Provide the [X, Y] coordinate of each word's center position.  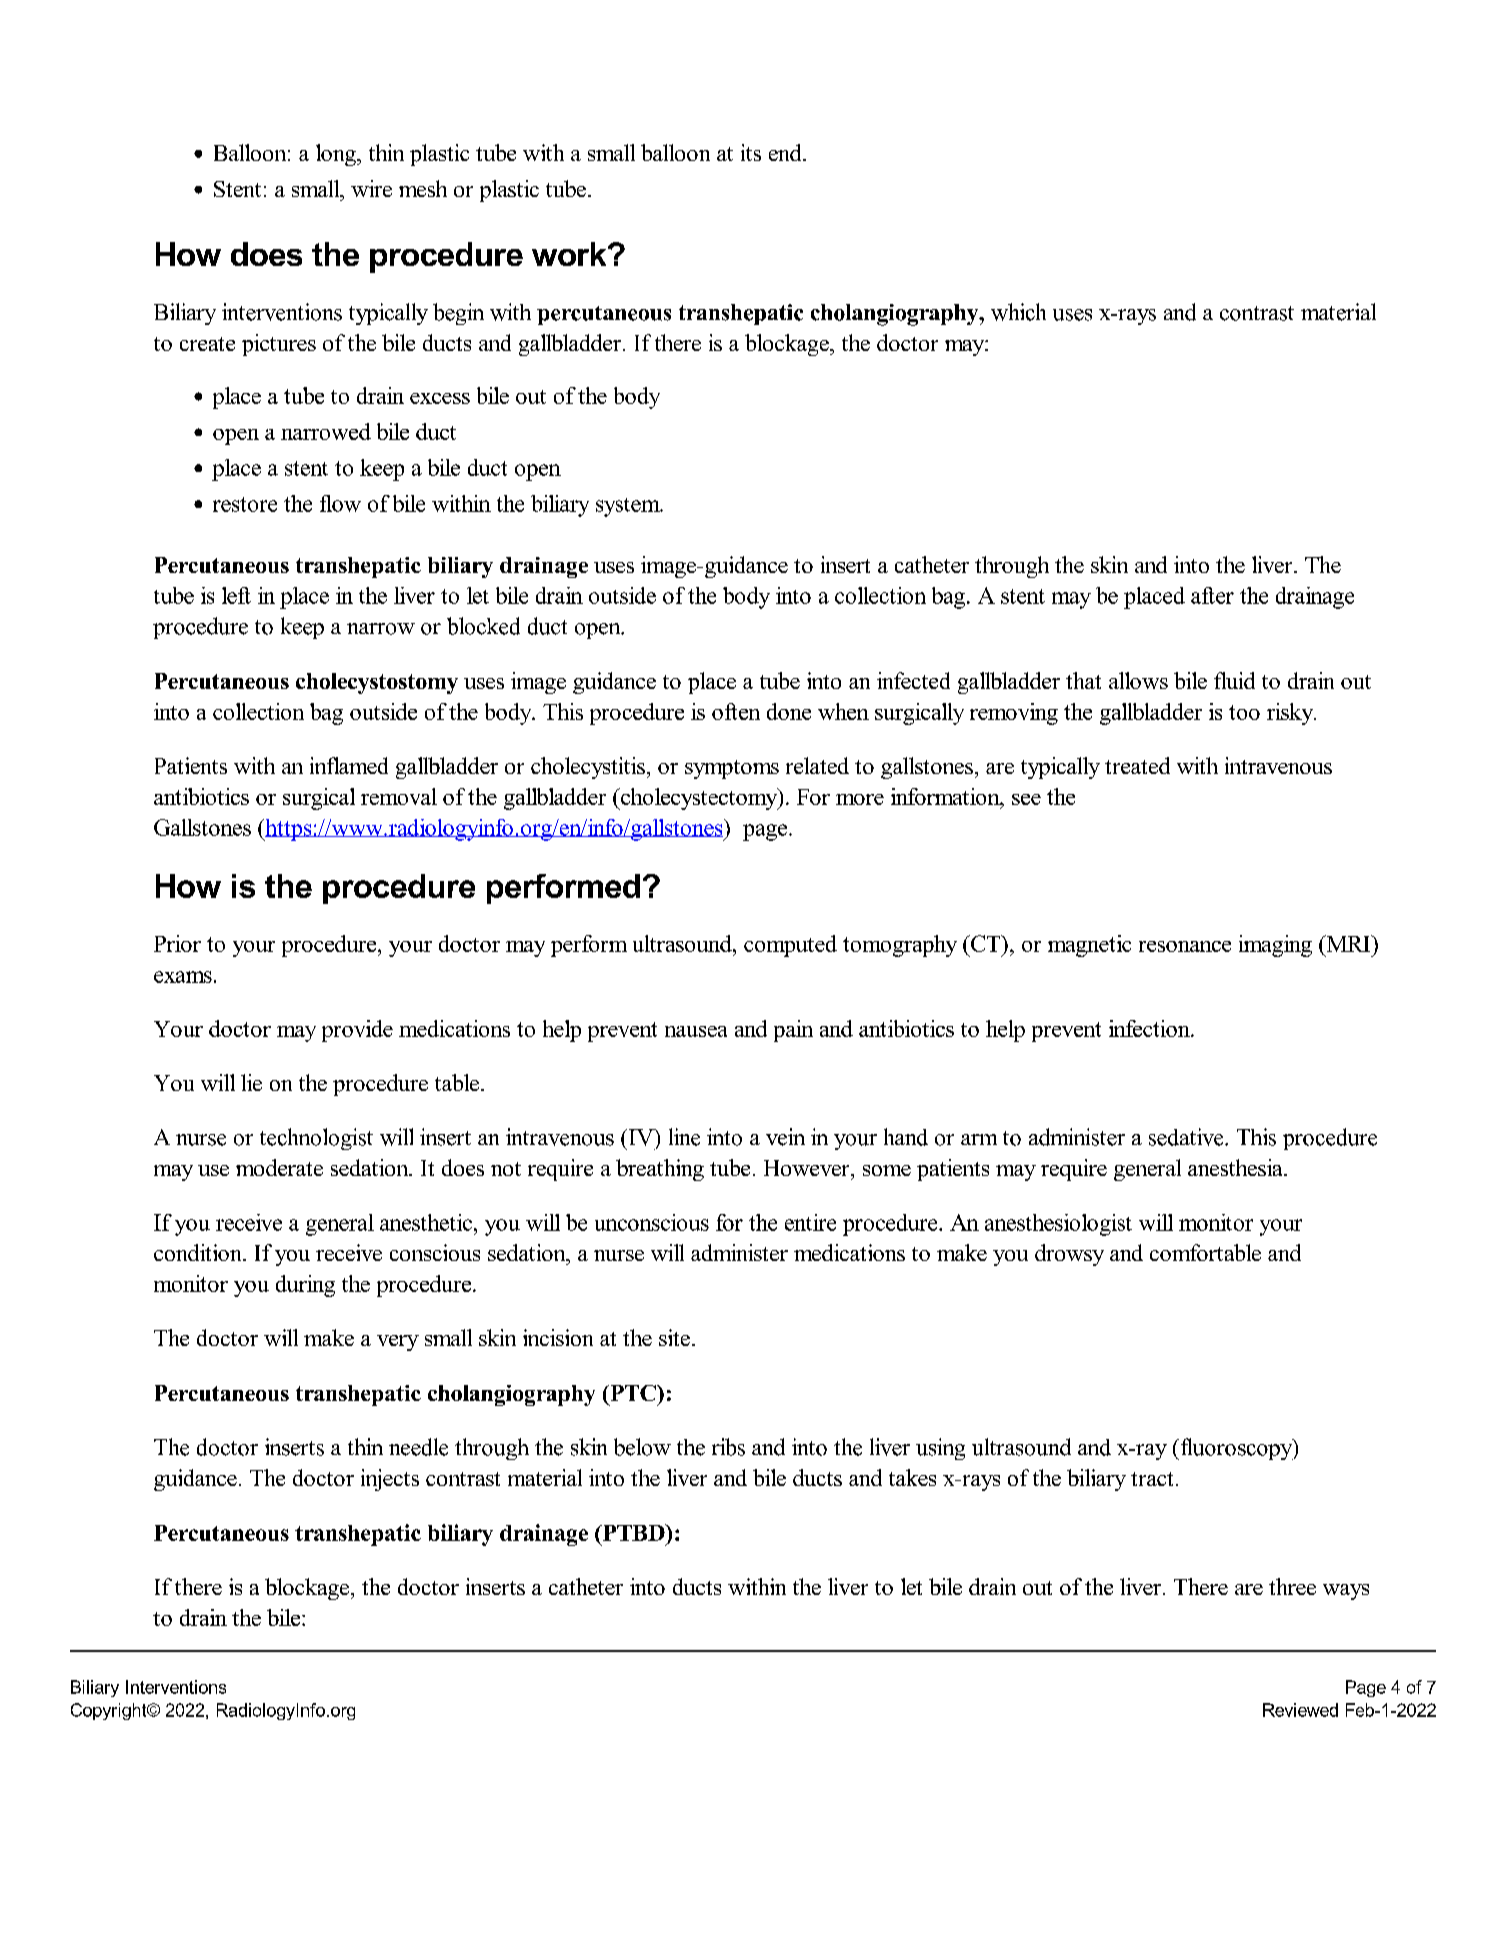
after [1212, 595]
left [236, 595]
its [751, 152]
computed [790, 946]
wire [371, 188]
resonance [1185, 946]
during [305, 1286]
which [1018, 312]
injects [390, 1480]
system [629, 507]
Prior [177, 943]
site [674, 1337]
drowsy [1069, 1255]
